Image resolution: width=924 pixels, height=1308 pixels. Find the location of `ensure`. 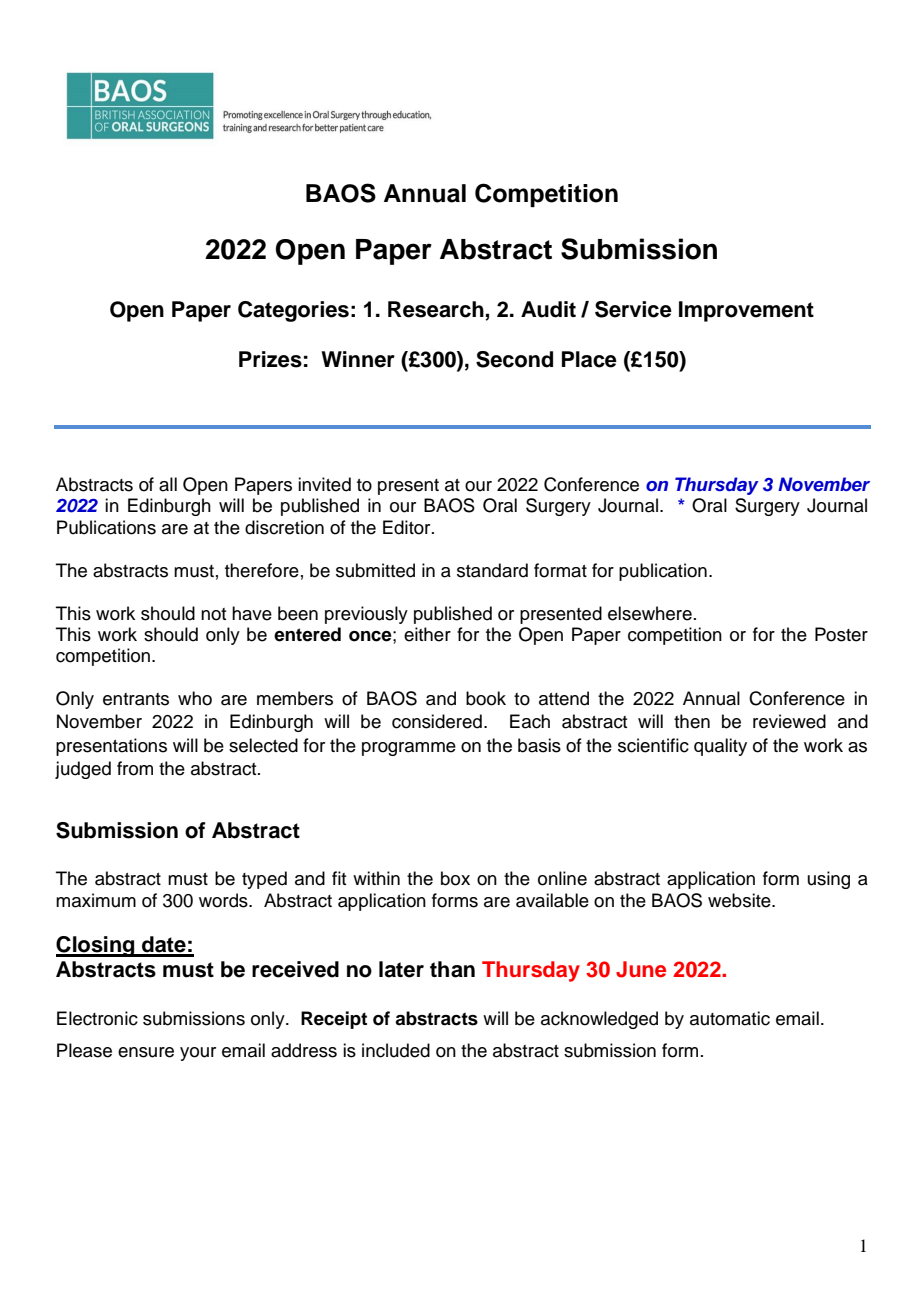

ensure is located at coordinates (146, 1052).
